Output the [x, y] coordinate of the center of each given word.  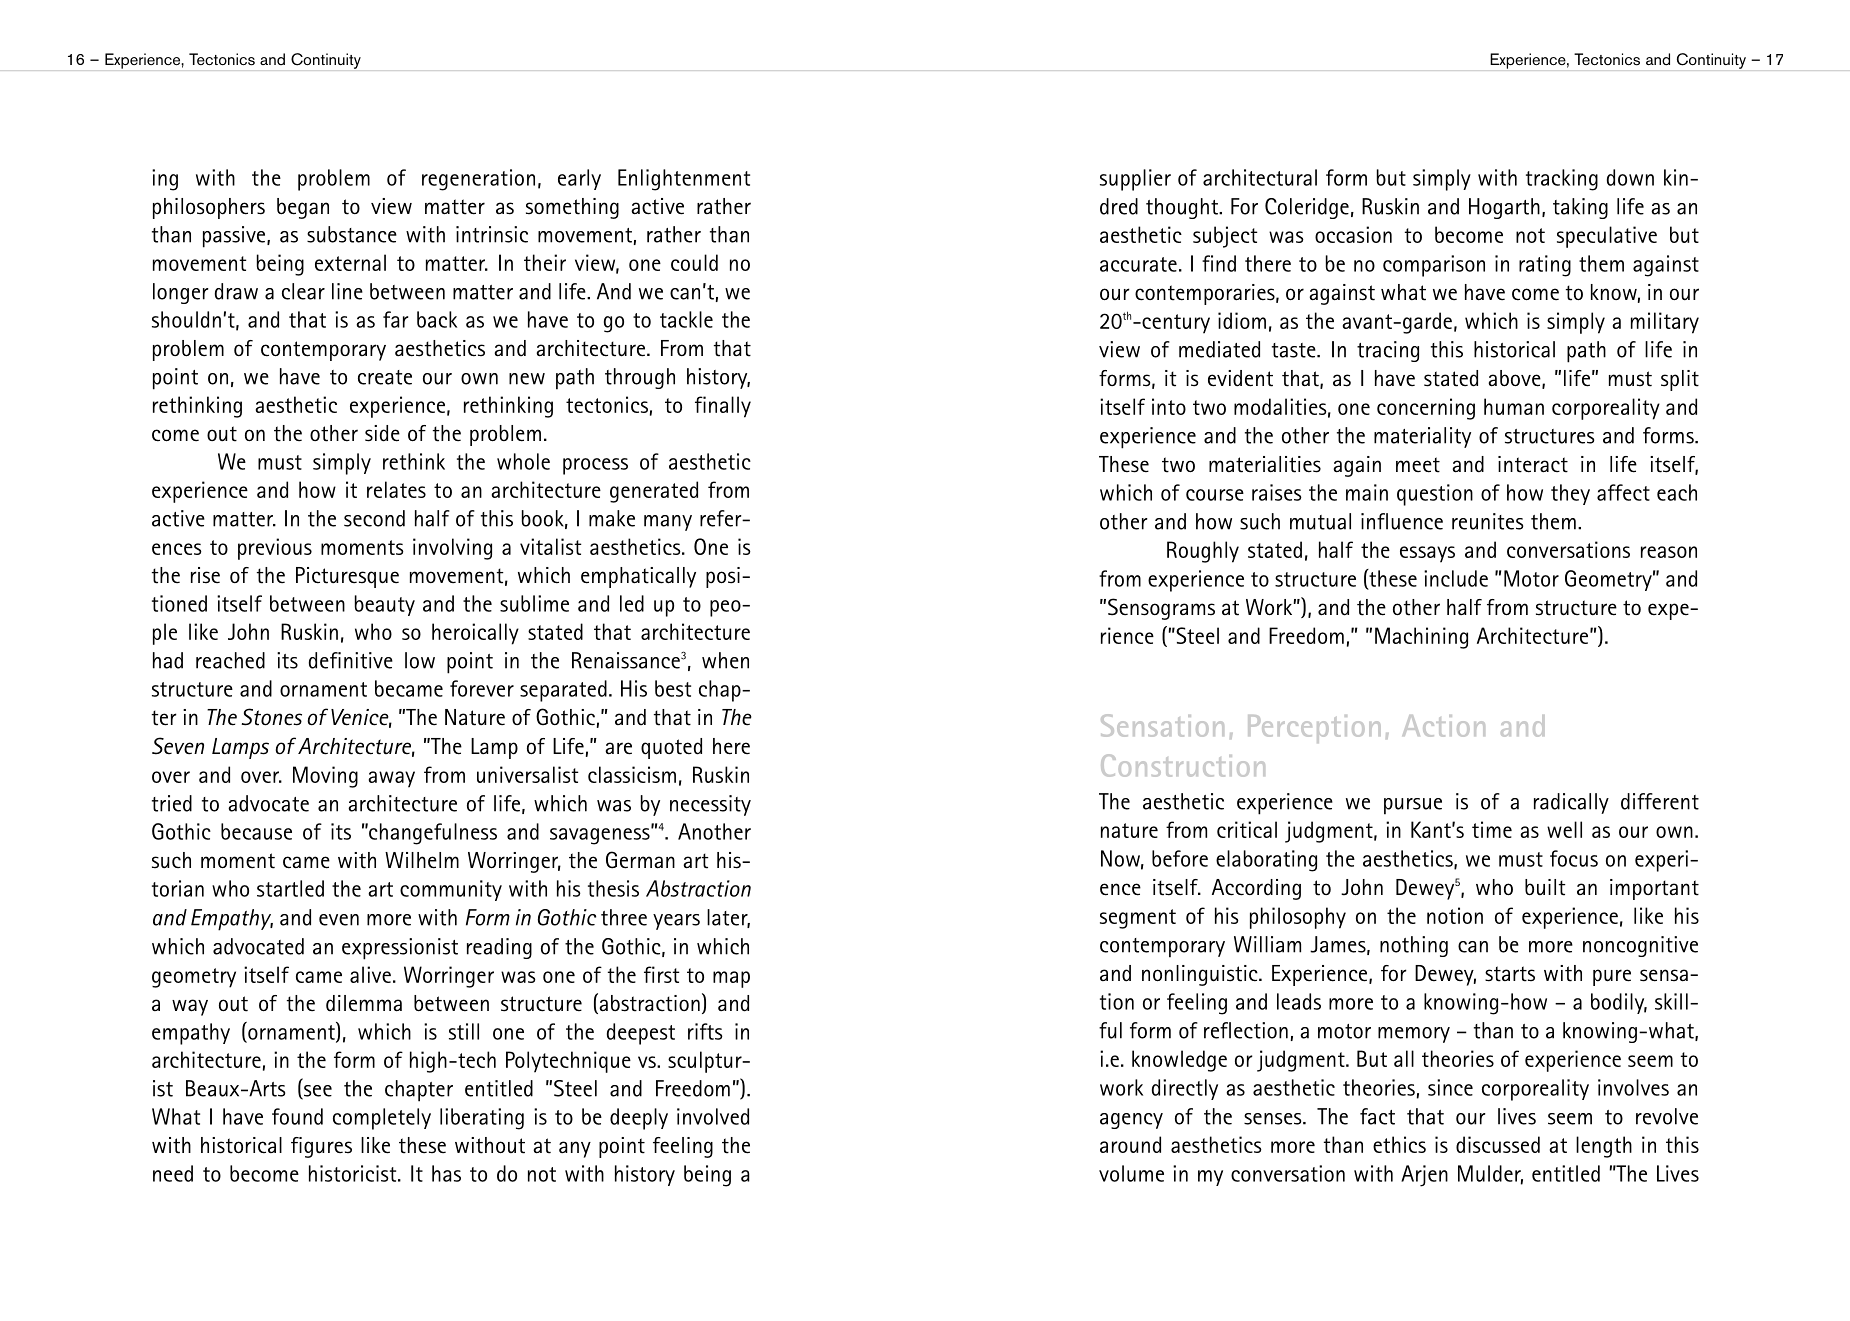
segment [1138, 919]
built [1545, 887]
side [382, 433]
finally [723, 407]
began [303, 208]
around [1130, 1144]
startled [290, 888]
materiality [1422, 437]
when [725, 660]
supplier [1135, 180]
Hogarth [1504, 208]
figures [321, 1147]
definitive [351, 660]
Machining [1421, 638]
